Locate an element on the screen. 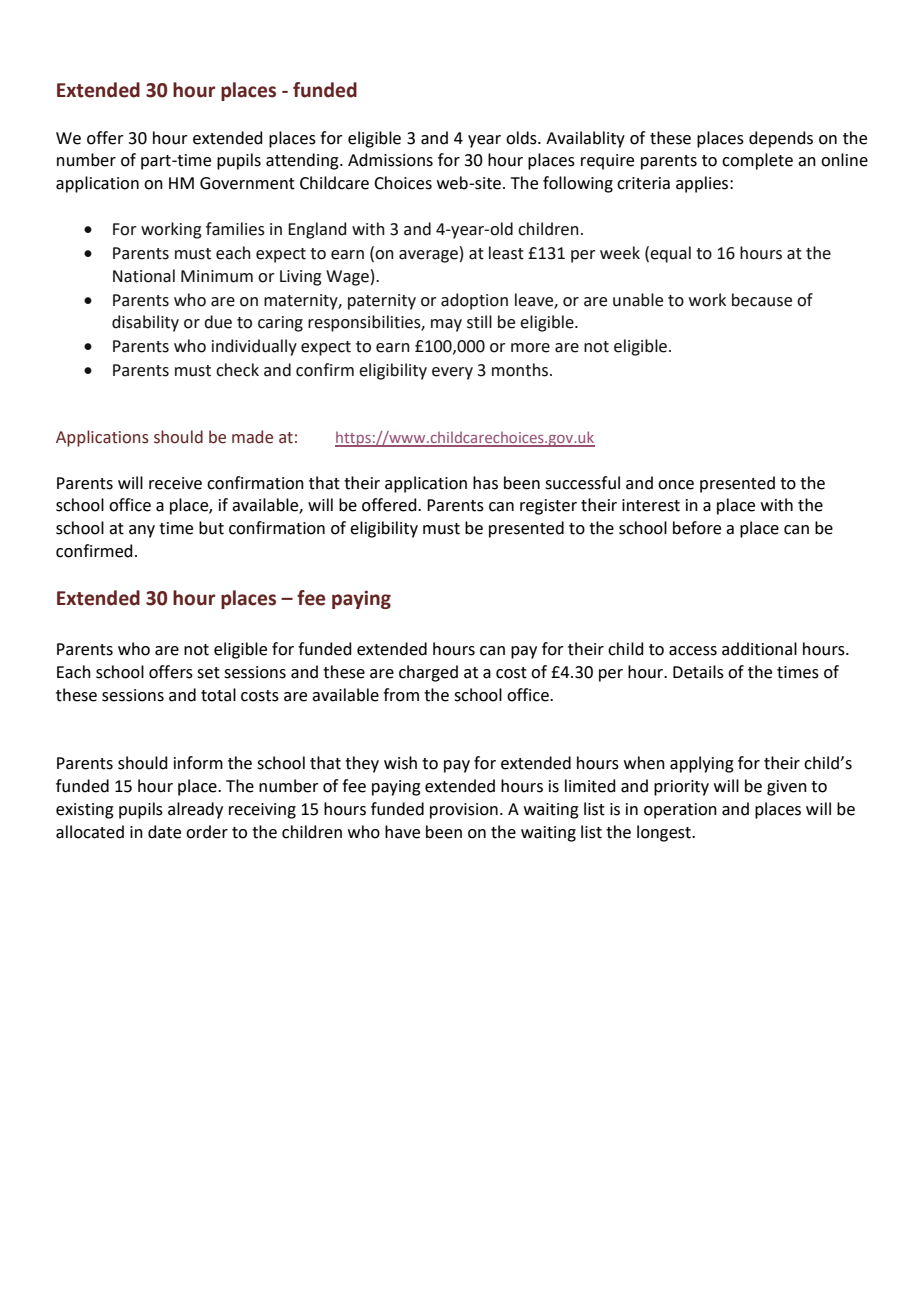 Image resolution: width=924 pixels, height=1307 pixels. because is located at coordinates (762, 300).
